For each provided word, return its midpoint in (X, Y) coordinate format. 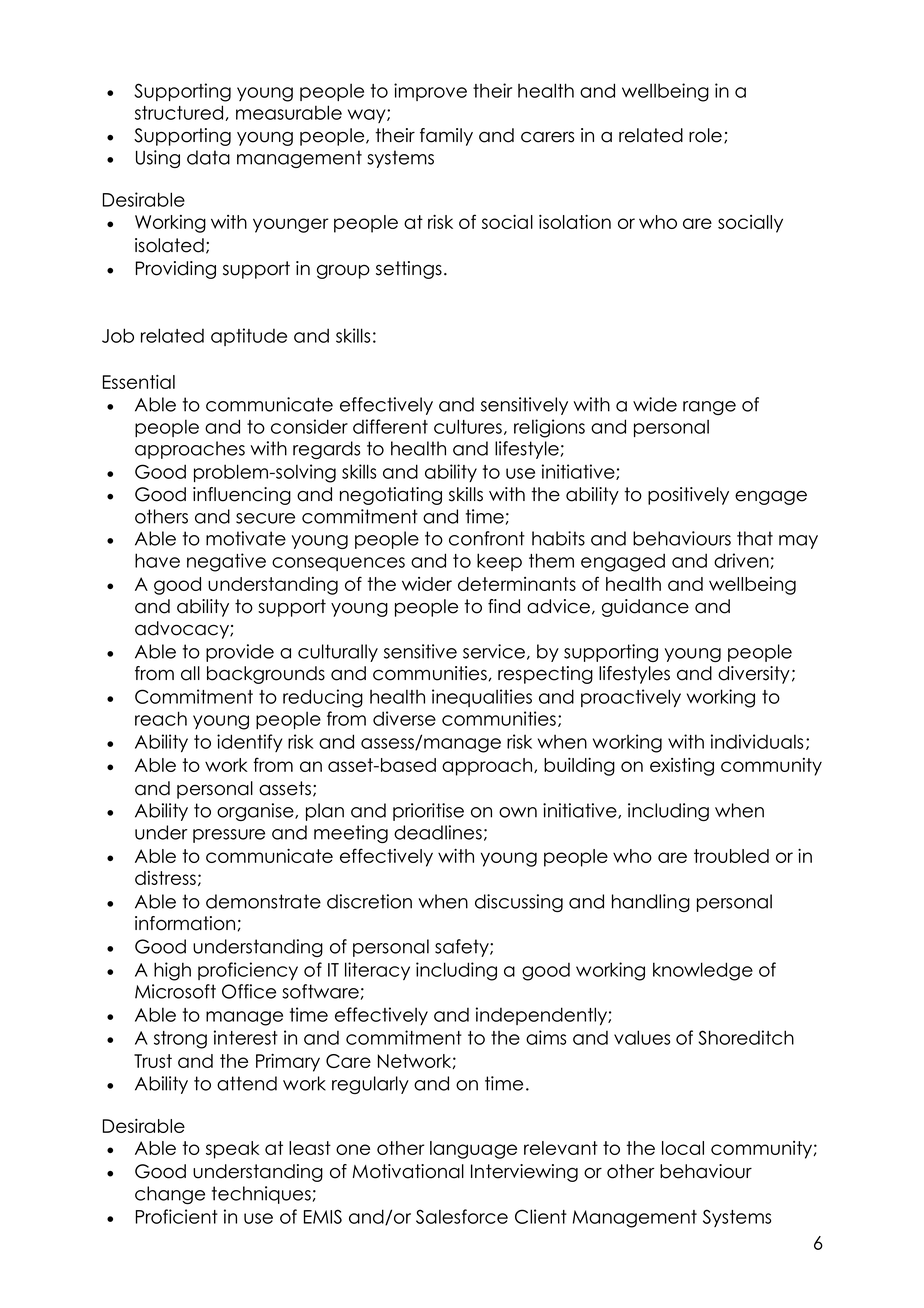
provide (240, 653)
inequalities (482, 698)
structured (180, 113)
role (705, 135)
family (446, 137)
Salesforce (462, 1216)
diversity (754, 675)
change (170, 1195)
